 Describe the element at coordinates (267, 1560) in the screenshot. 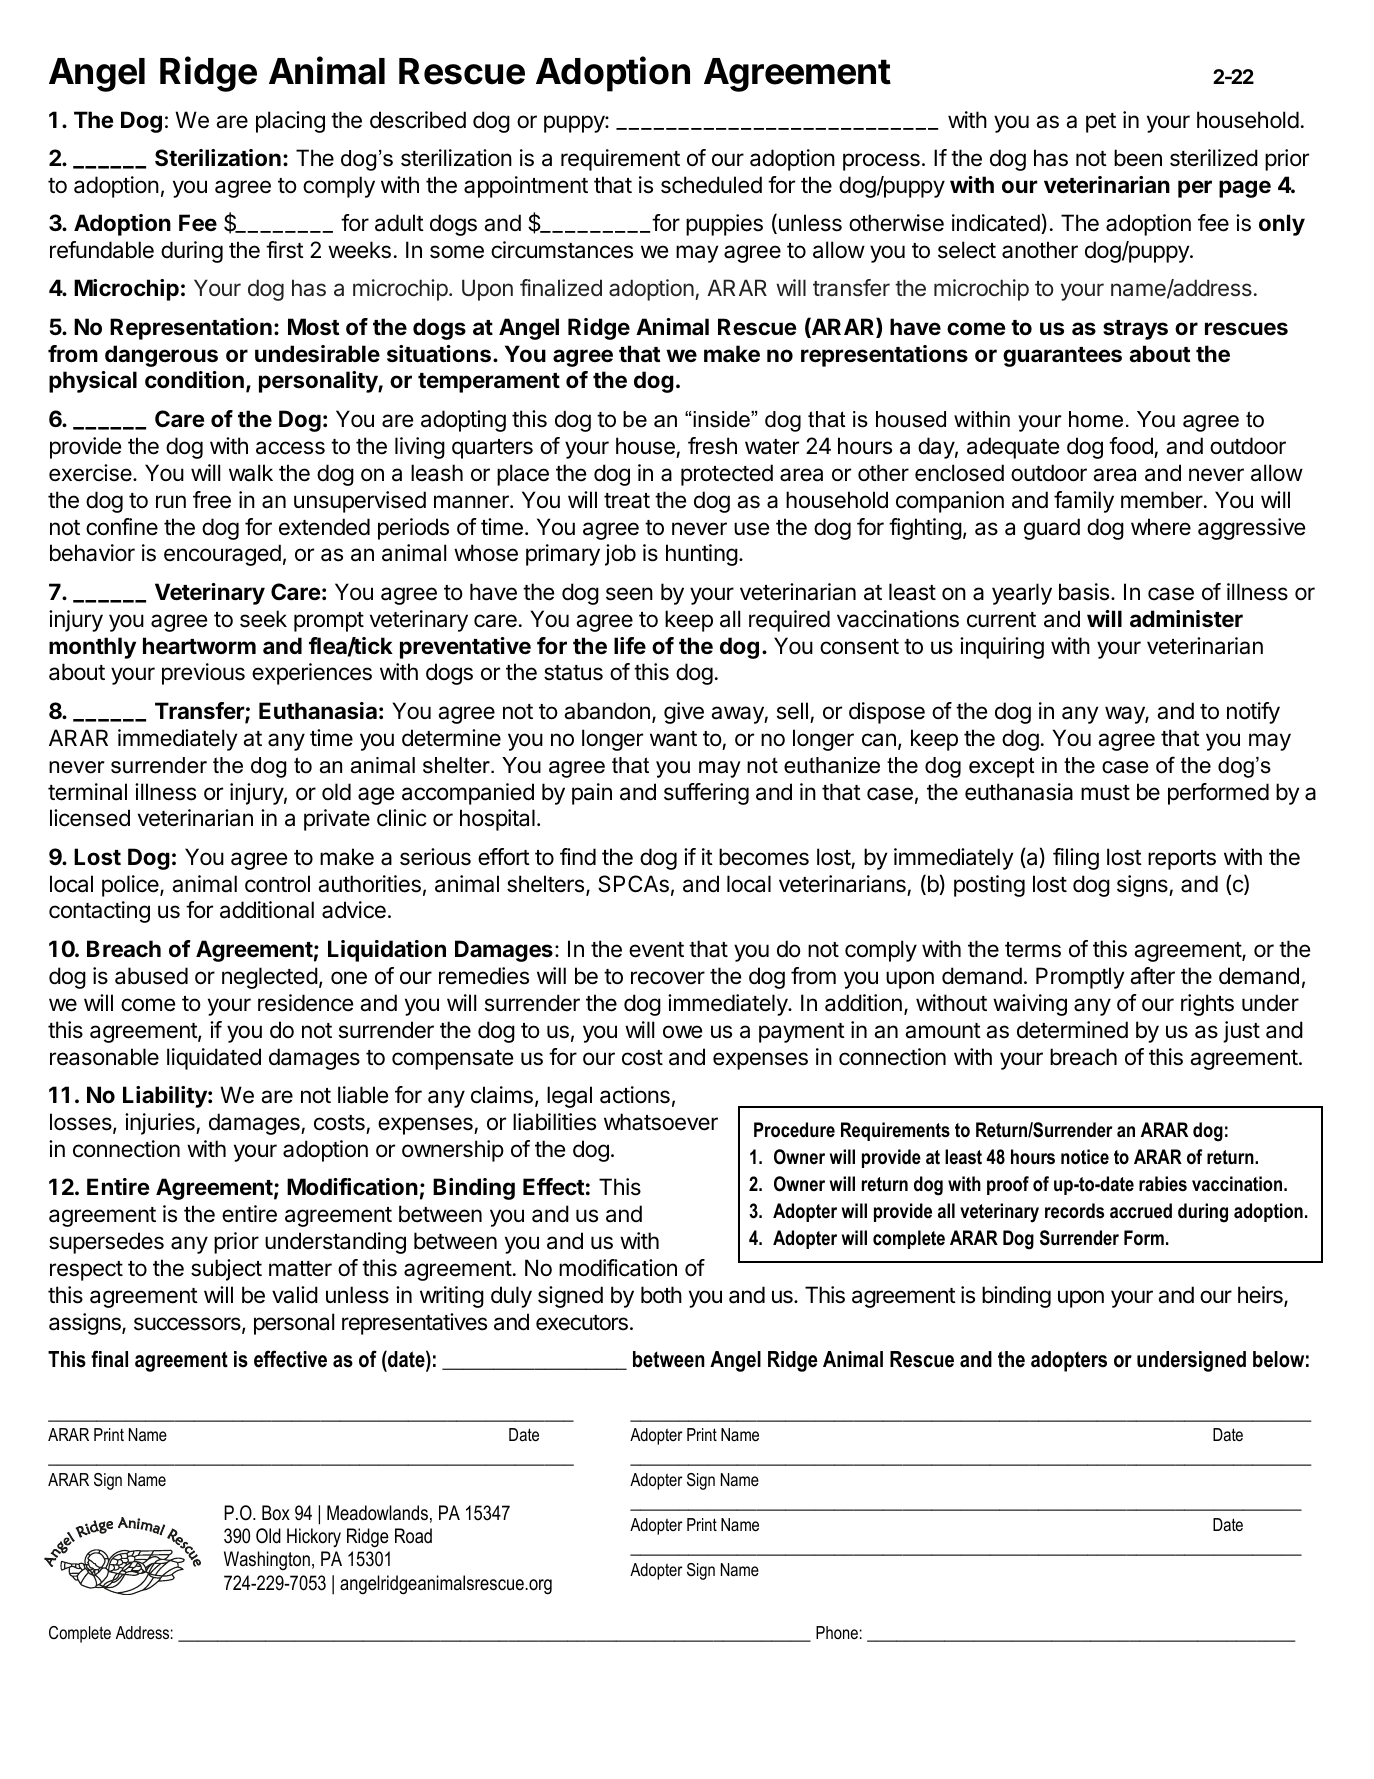

I see `Washington` at that location.
